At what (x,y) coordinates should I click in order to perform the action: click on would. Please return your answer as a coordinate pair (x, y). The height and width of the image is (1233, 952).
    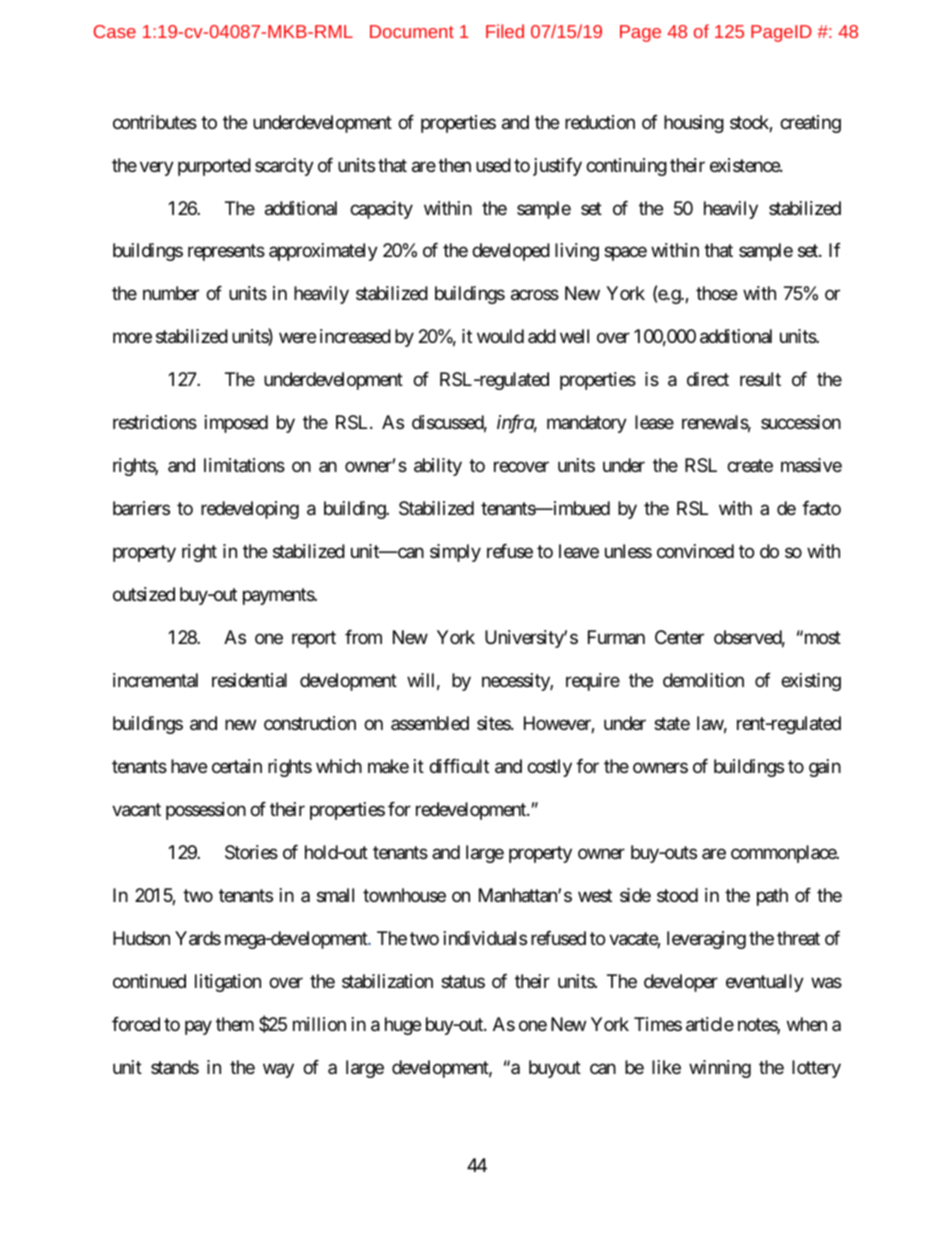
    Looking at the image, I should click on (500, 336).
